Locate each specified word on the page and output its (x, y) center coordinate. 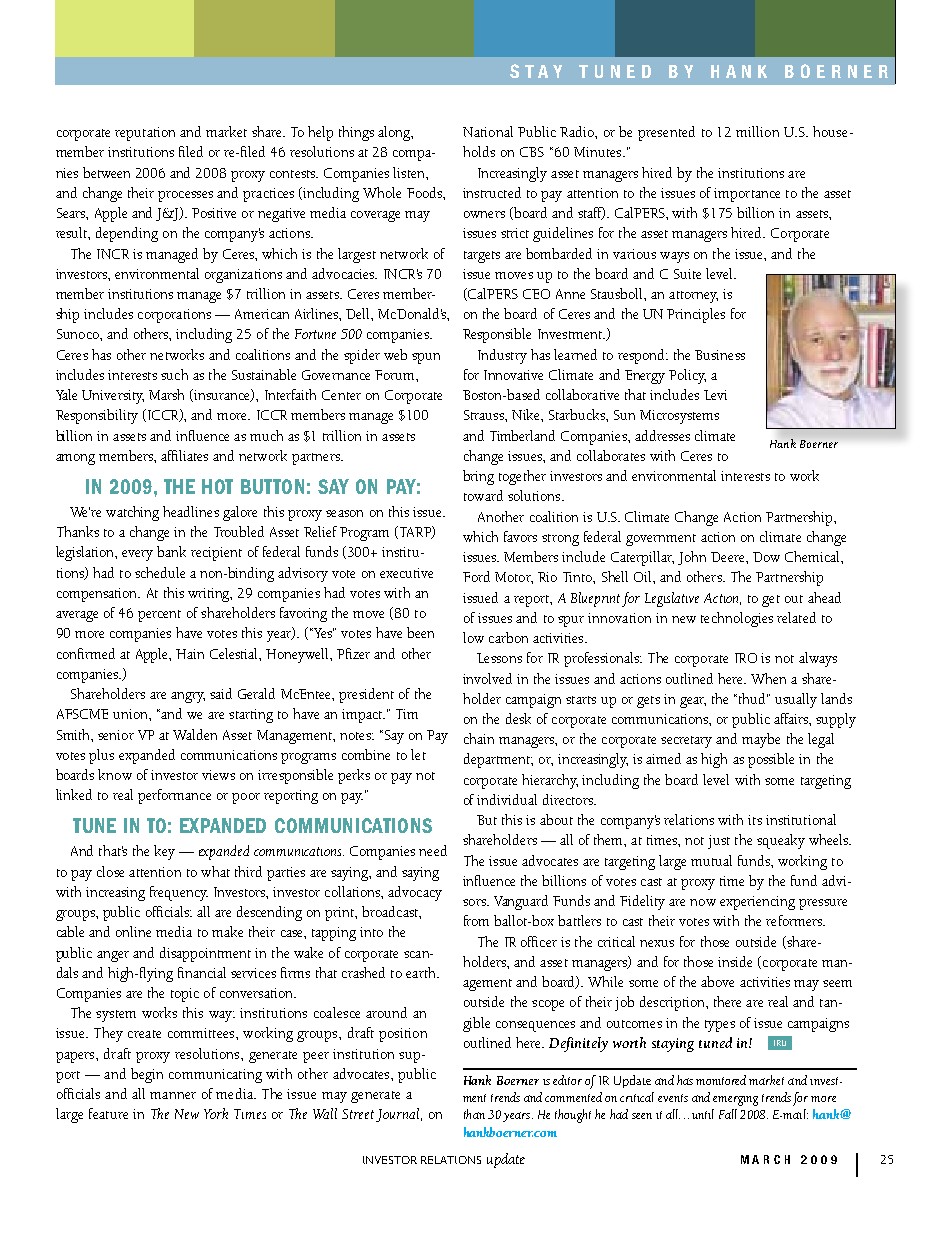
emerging (735, 1101)
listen (410, 172)
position (403, 1035)
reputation (145, 134)
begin (147, 1075)
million (757, 131)
